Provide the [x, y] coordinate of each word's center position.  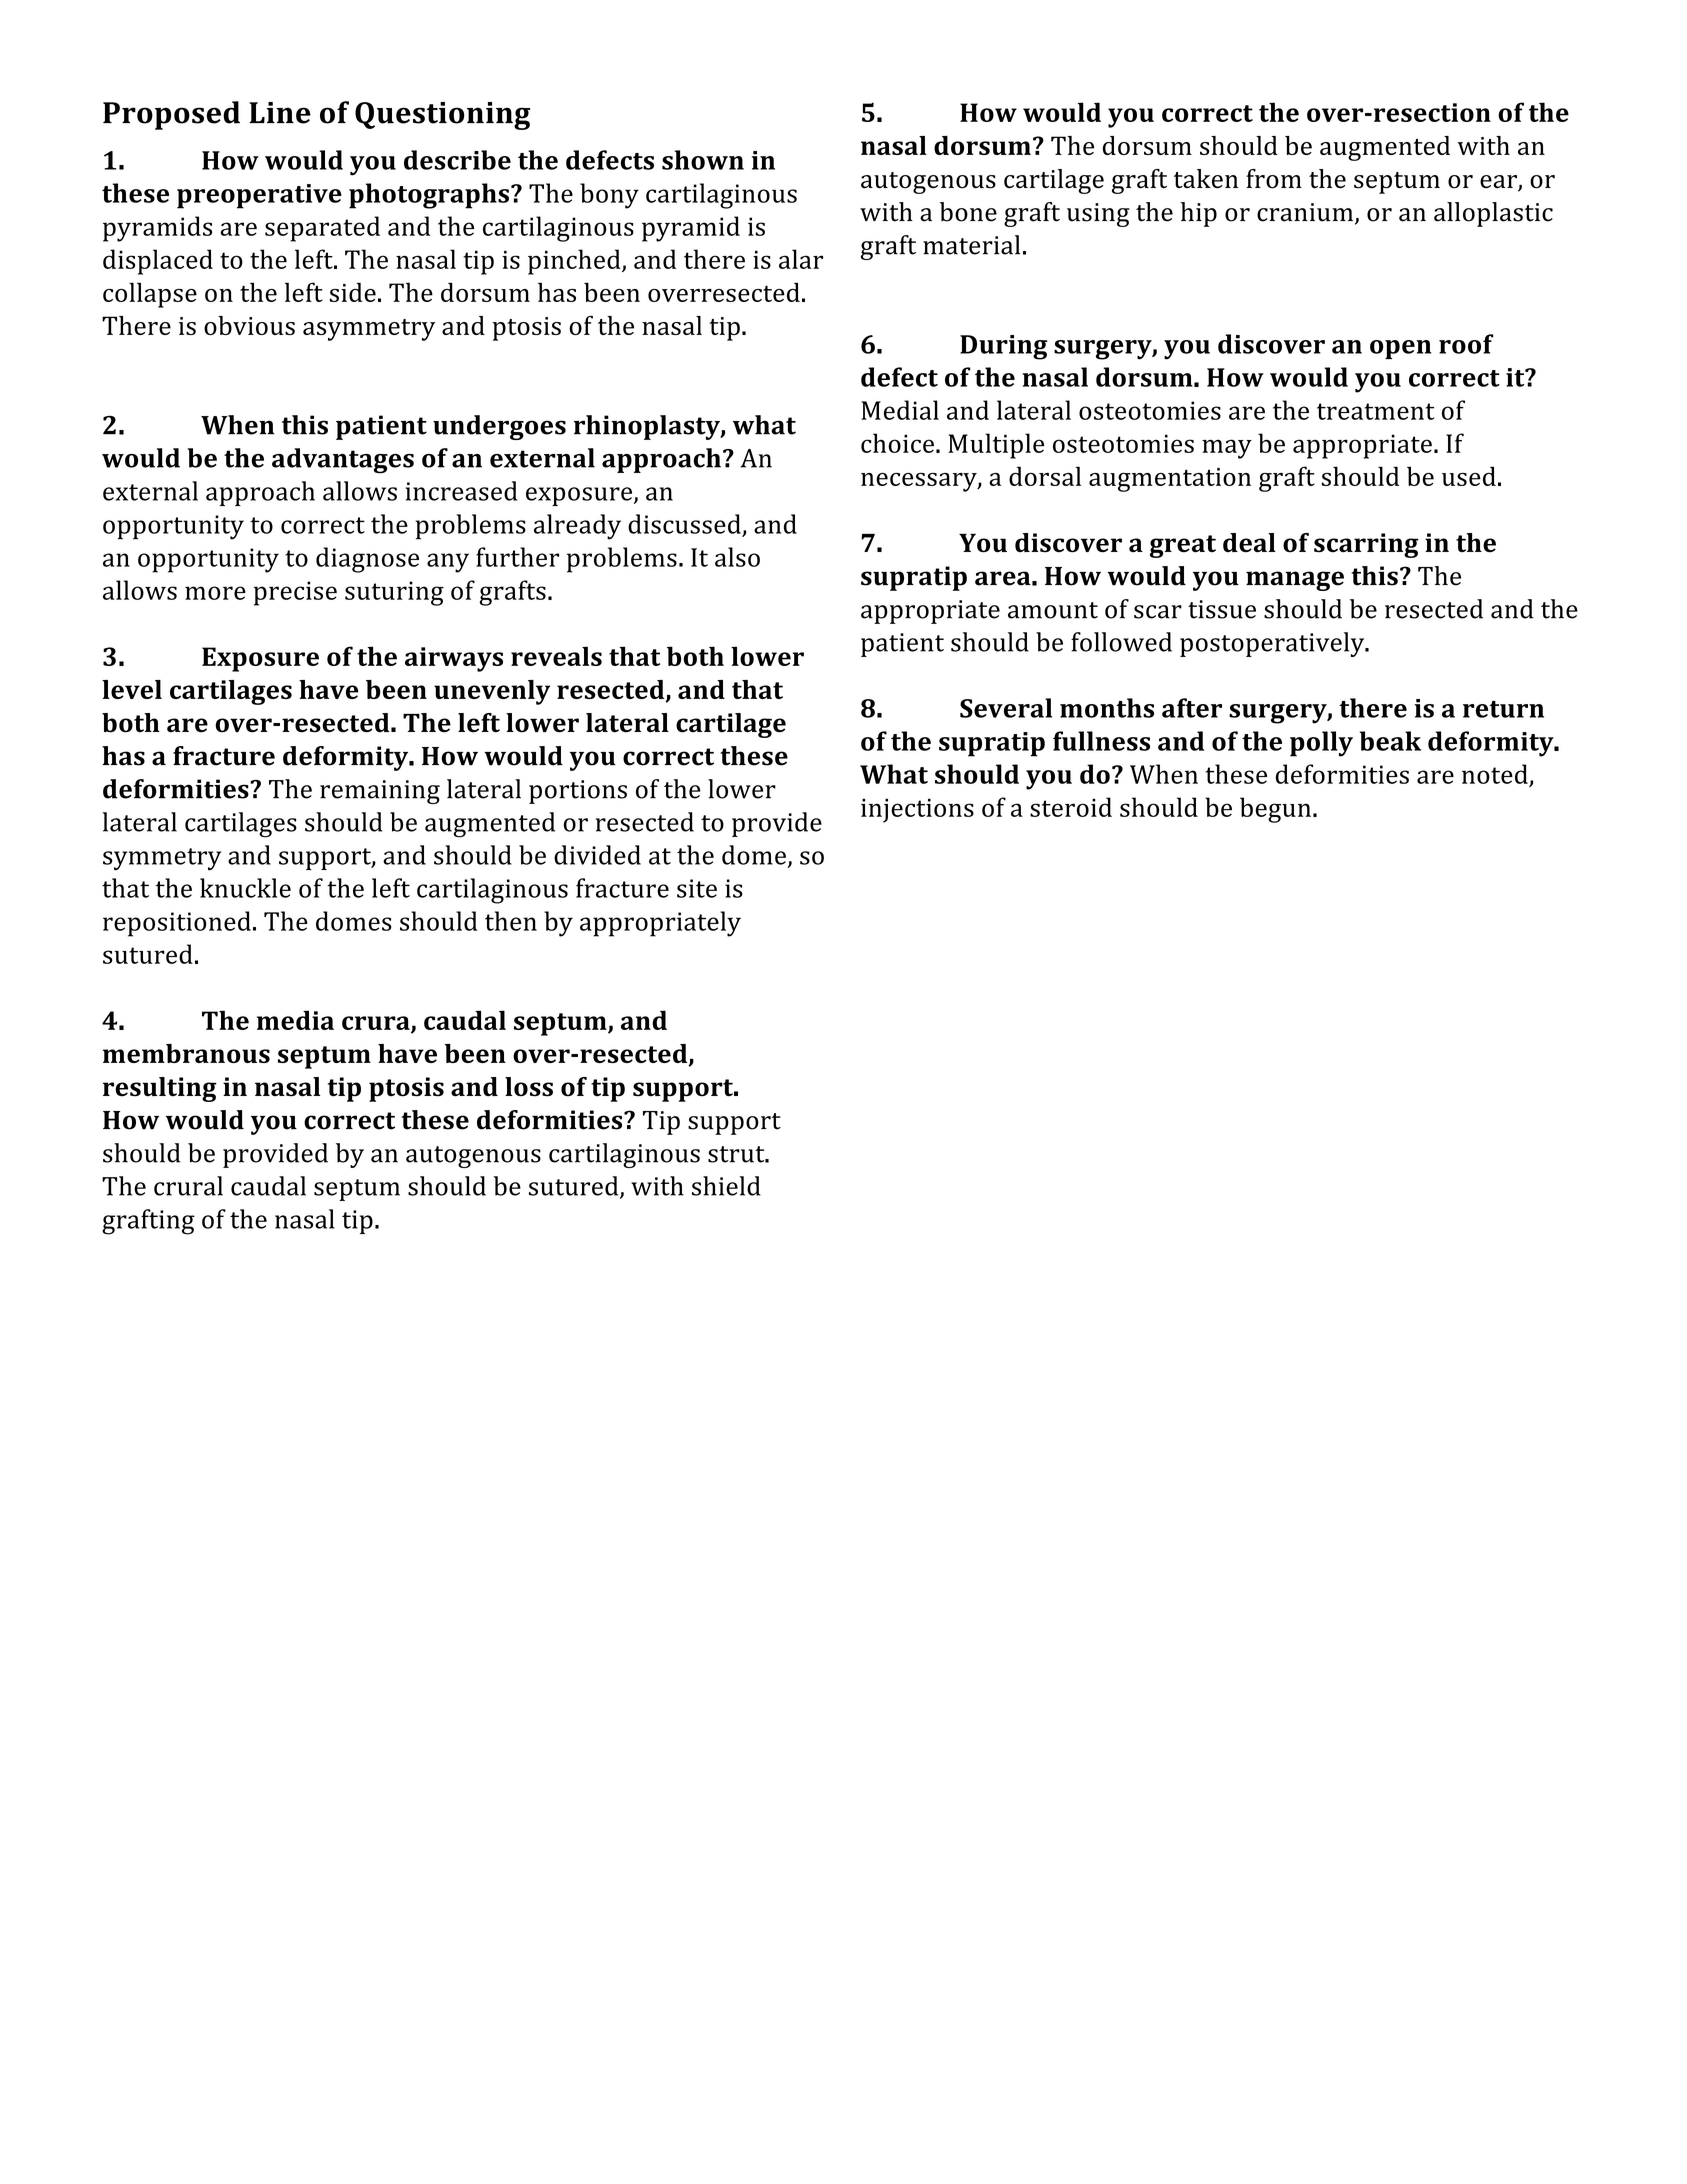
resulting [159, 1089]
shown [703, 160]
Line [280, 113]
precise [295, 593]
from [1274, 179]
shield [726, 1186]
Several [1006, 708]
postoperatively [1273, 644]
